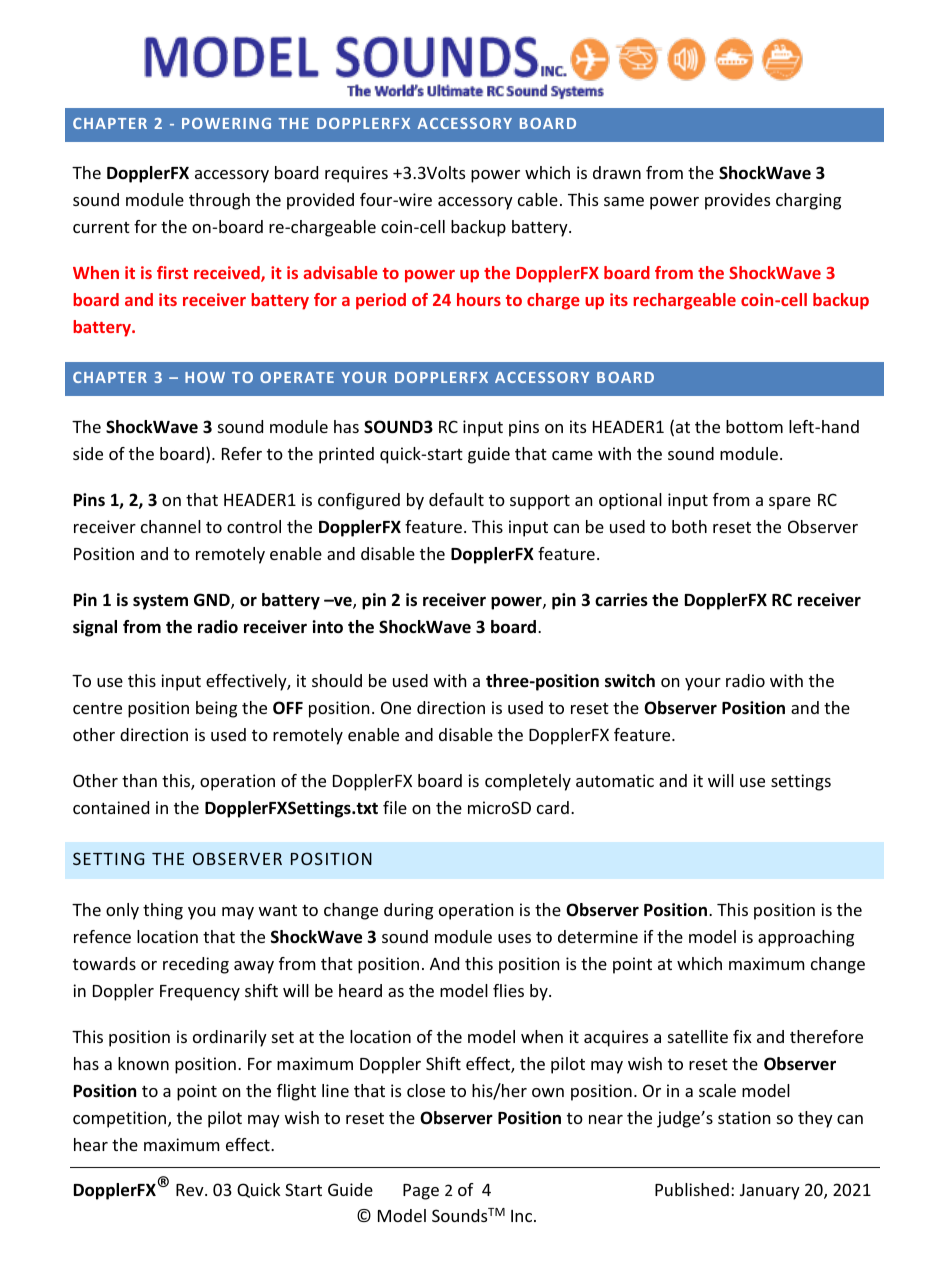  Describe the element at coordinates (615, 780) in the document. I see `automatic` at that location.
